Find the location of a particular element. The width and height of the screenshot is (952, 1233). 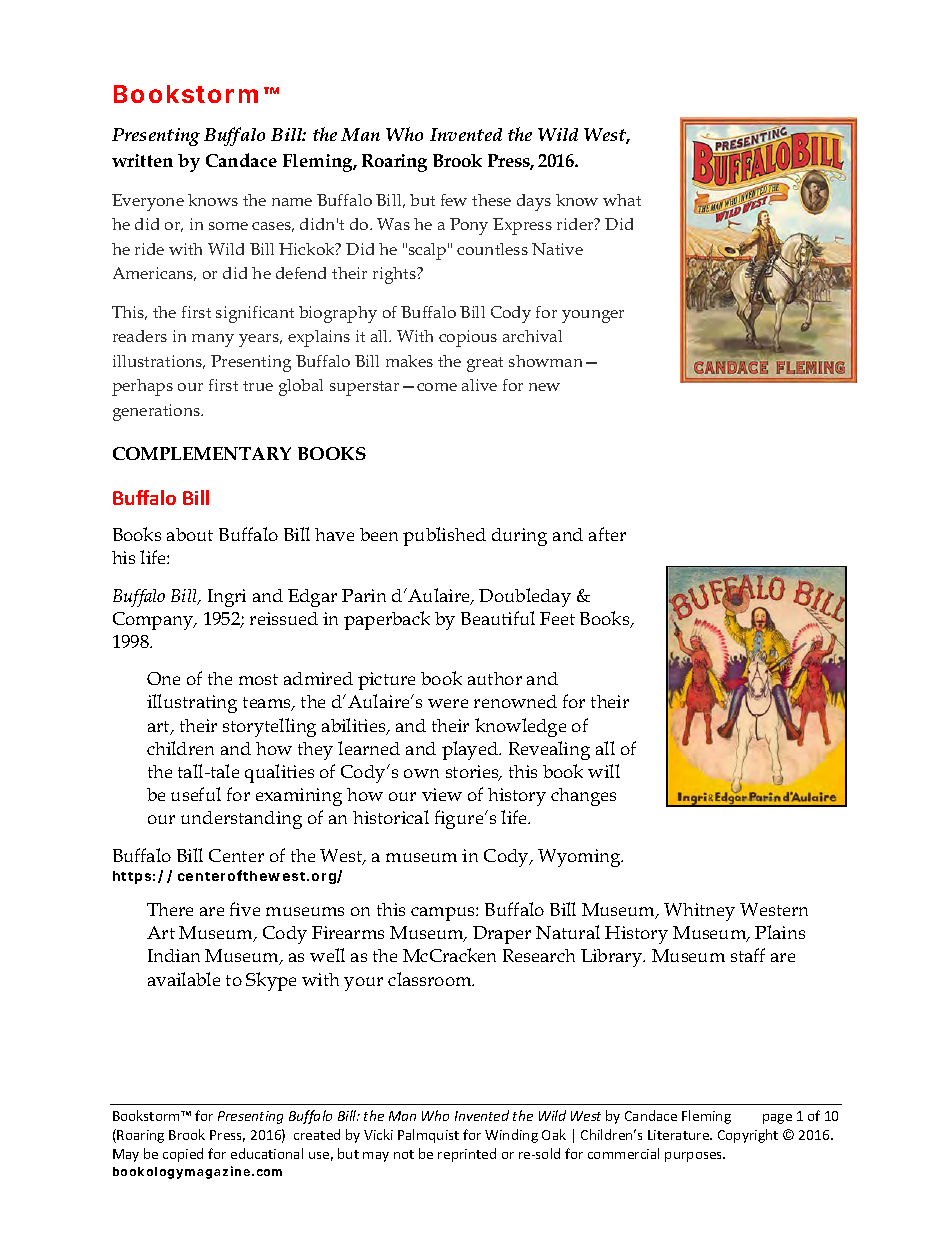

reprinted is located at coordinates (467, 1155).
